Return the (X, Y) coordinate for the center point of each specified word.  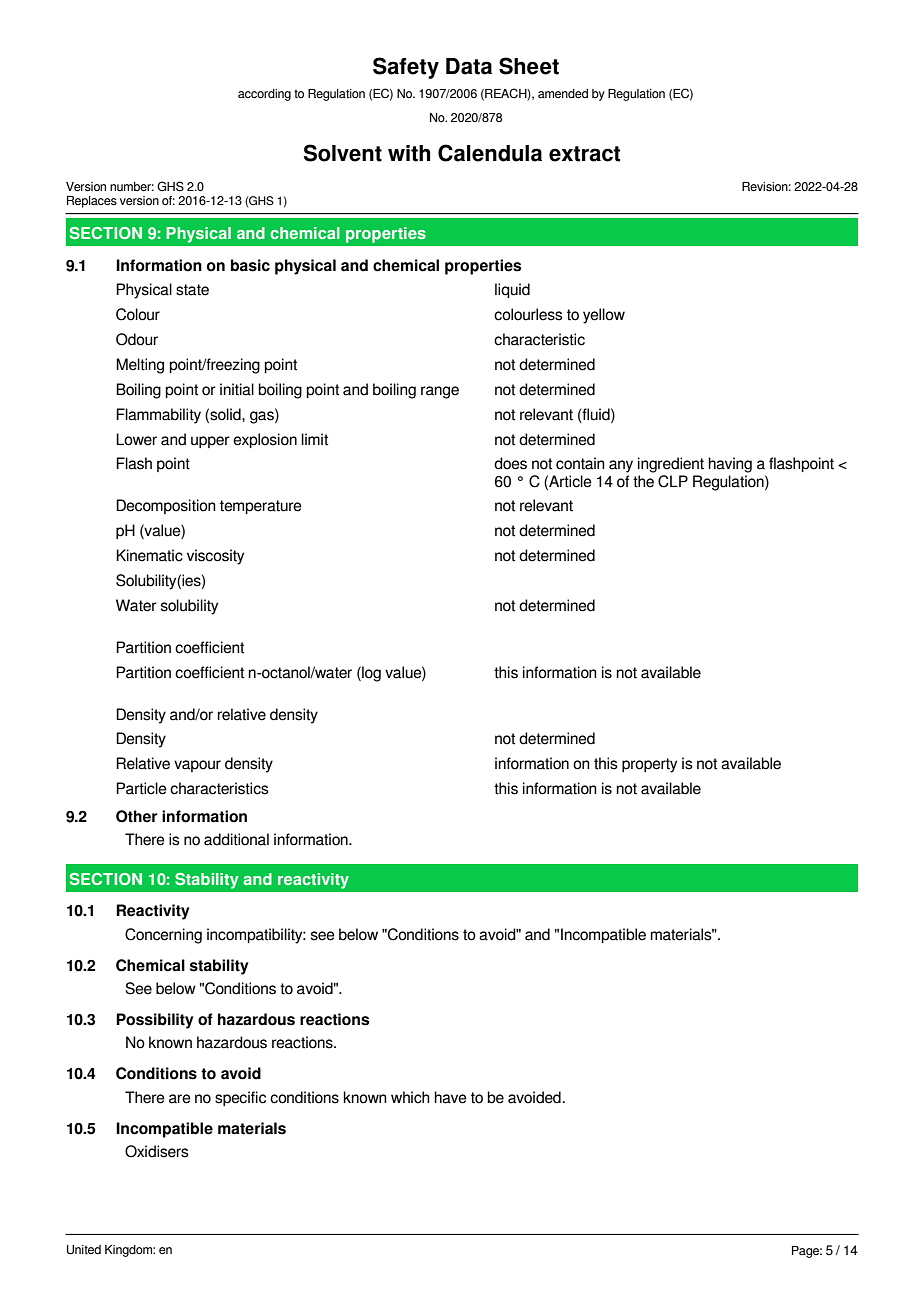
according (264, 95)
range (440, 392)
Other (137, 816)
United (84, 1249)
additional (236, 839)
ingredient (671, 465)
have (451, 1097)
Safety (406, 68)
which (410, 1097)
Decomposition (166, 506)
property (649, 765)
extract (584, 154)
